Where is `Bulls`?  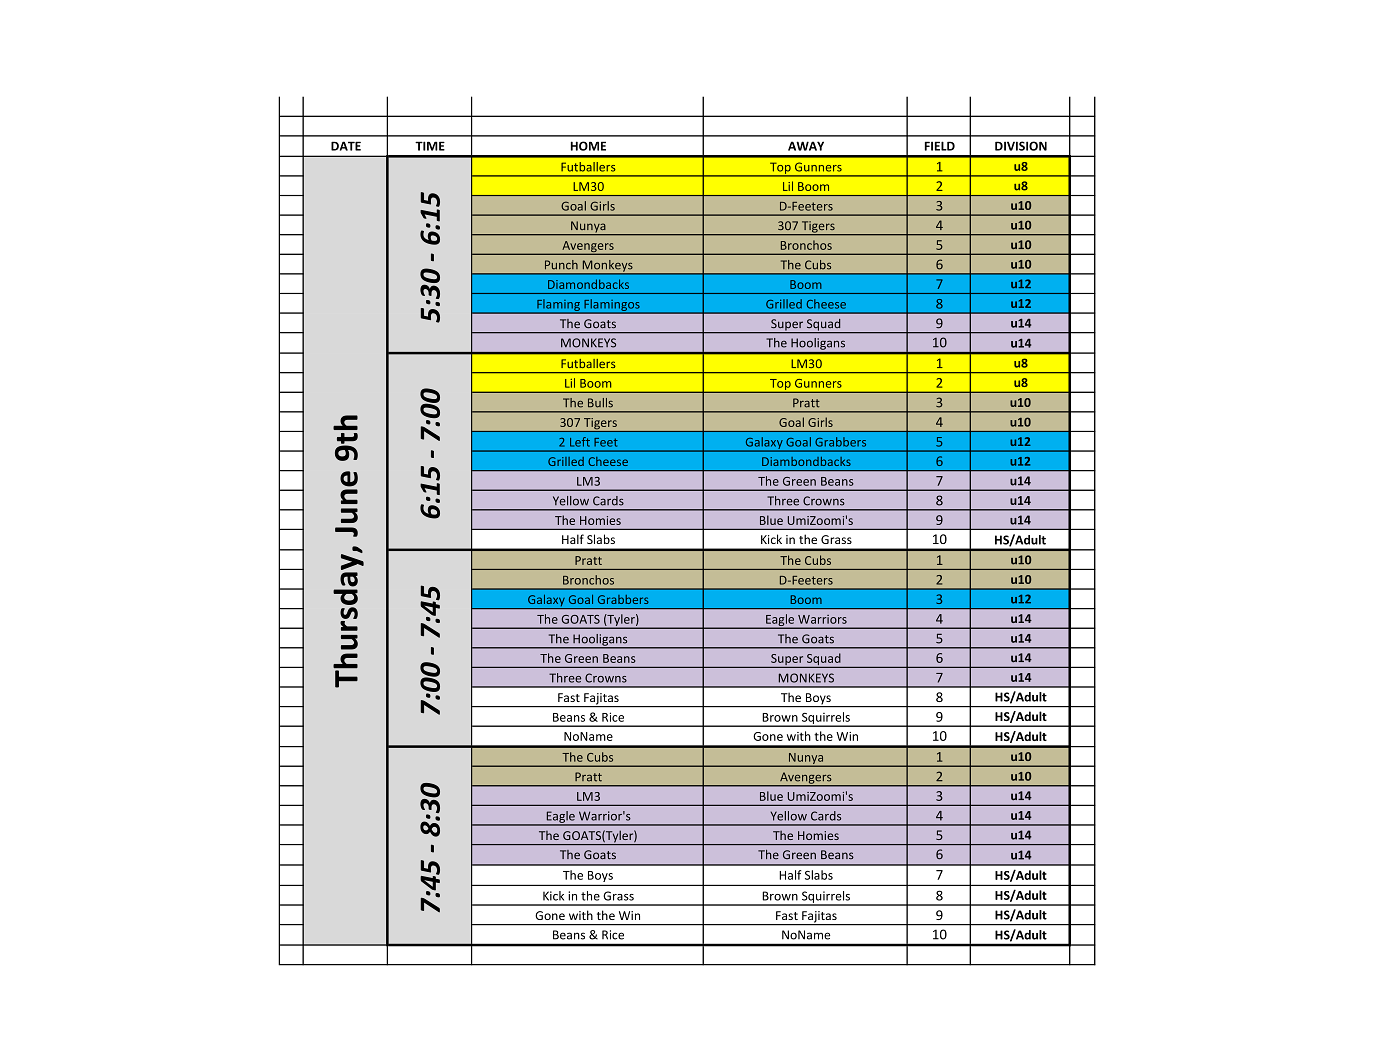 Bulls is located at coordinates (600, 403).
